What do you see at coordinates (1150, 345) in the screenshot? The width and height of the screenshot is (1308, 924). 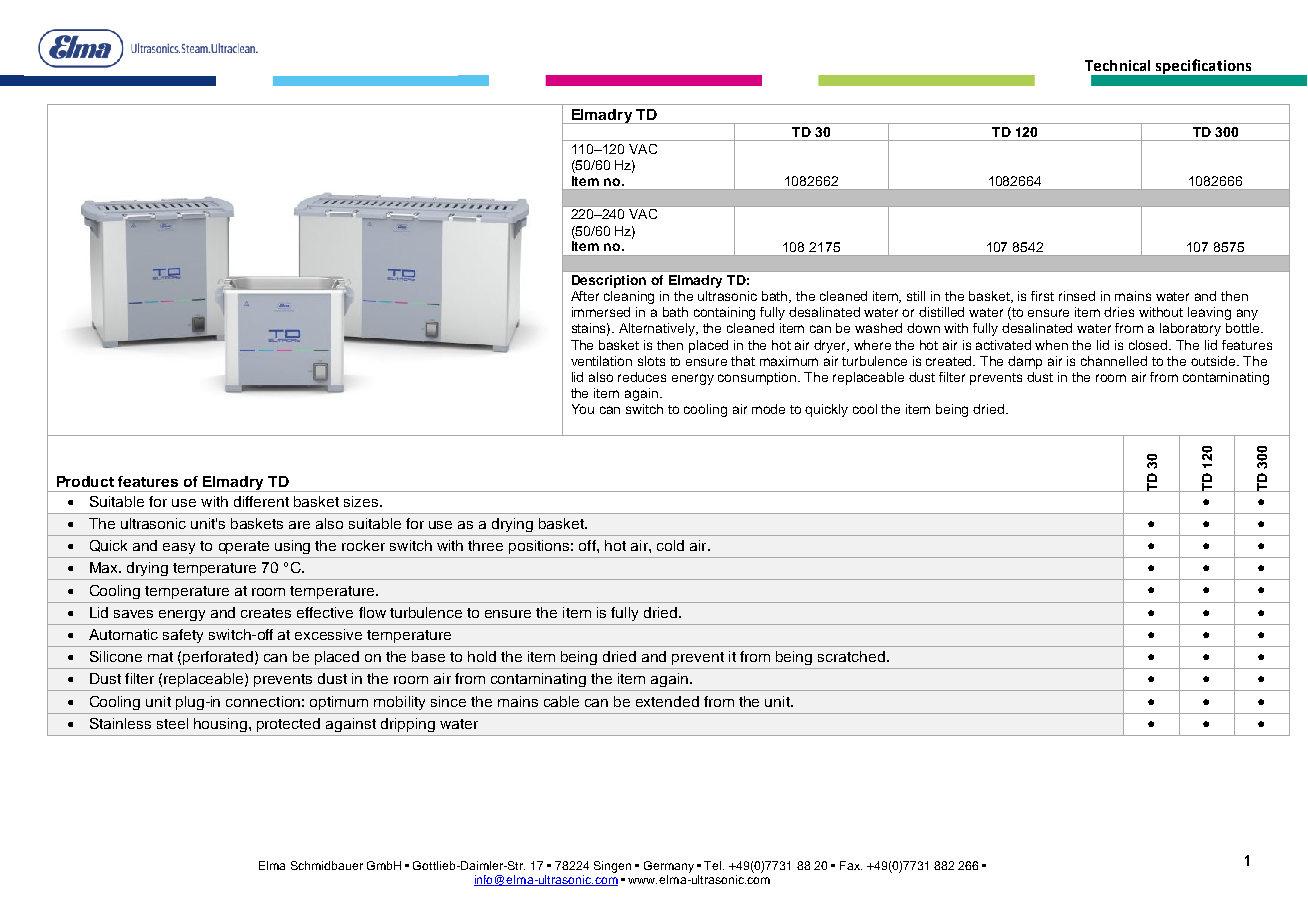 I see `closed` at bounding box center [1150, 345].
